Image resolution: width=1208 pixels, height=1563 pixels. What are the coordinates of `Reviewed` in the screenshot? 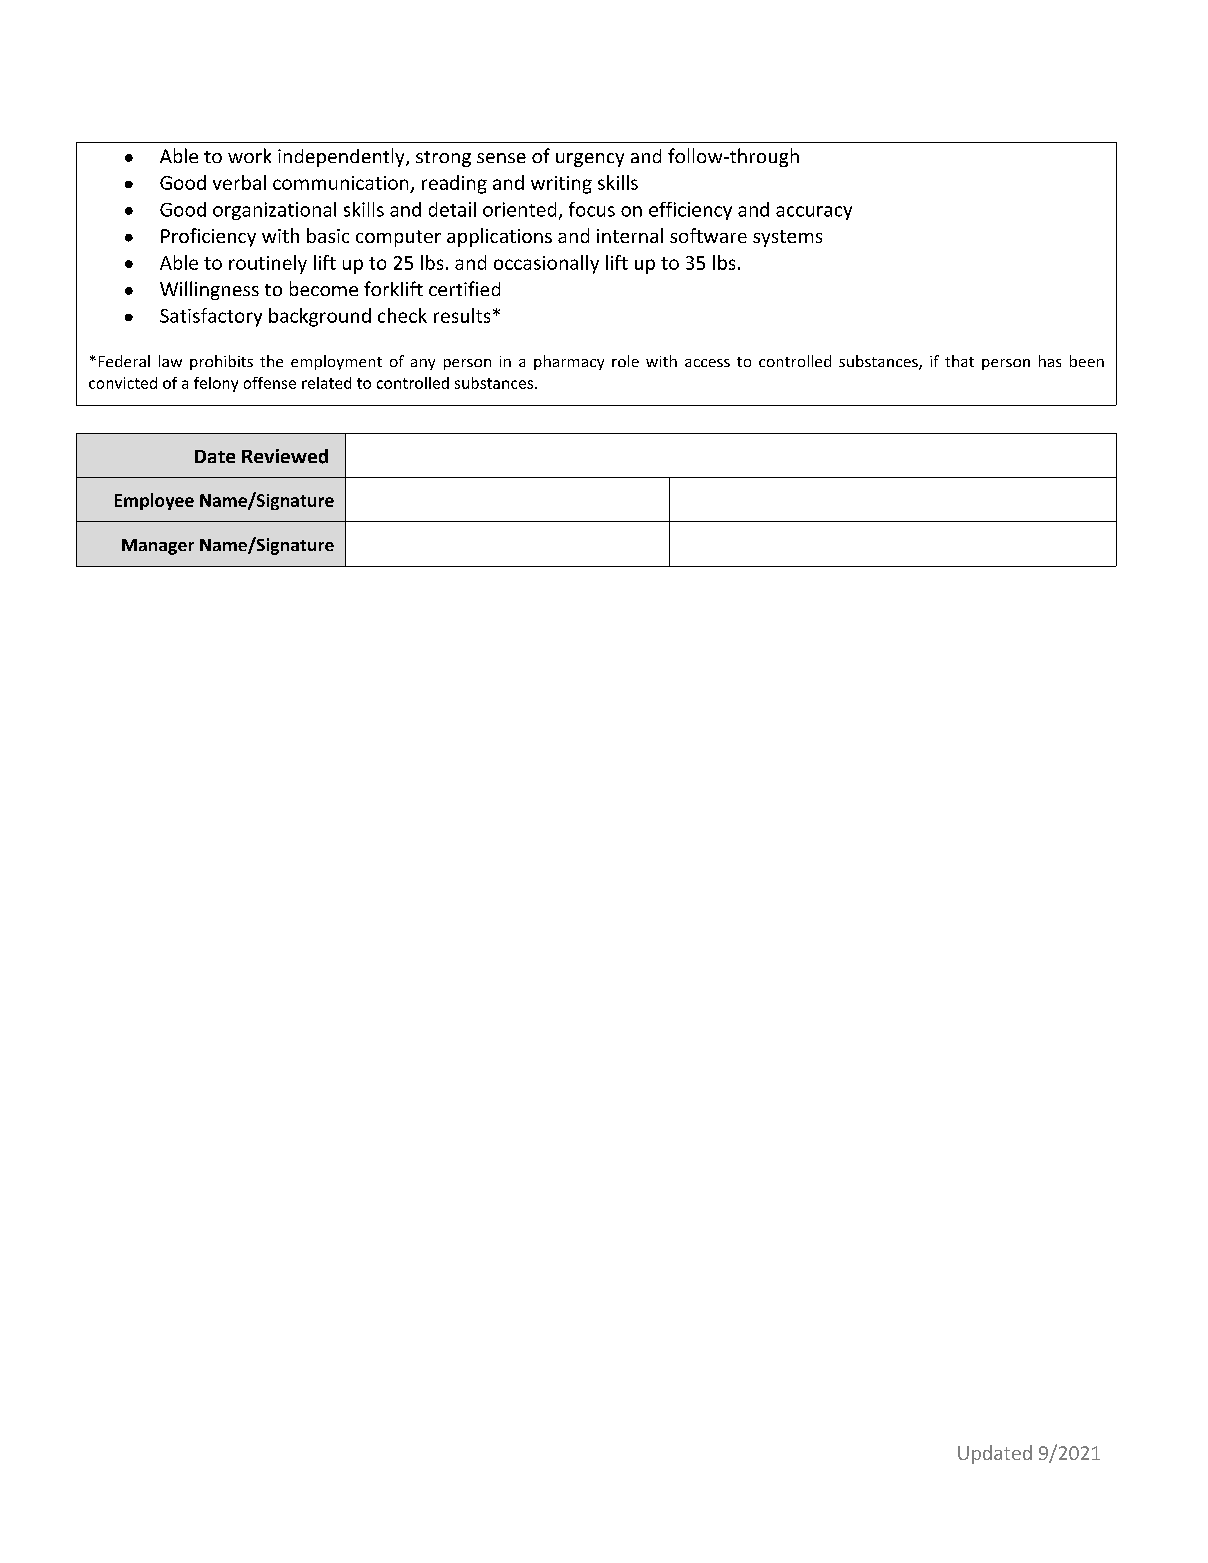 It's located at (285, 456).
